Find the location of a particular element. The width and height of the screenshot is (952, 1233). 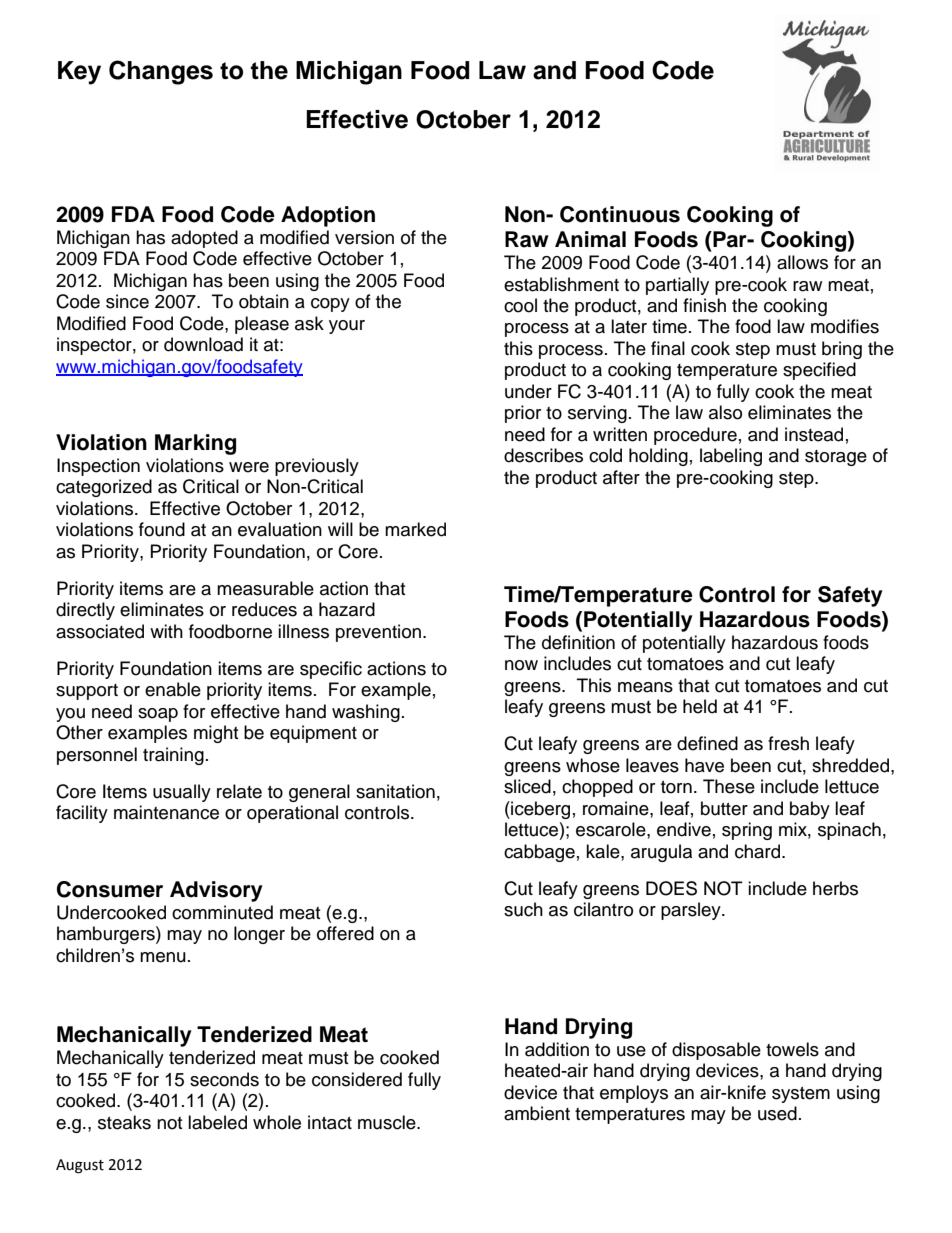

Adoption is located at coordinates (328, 216).
